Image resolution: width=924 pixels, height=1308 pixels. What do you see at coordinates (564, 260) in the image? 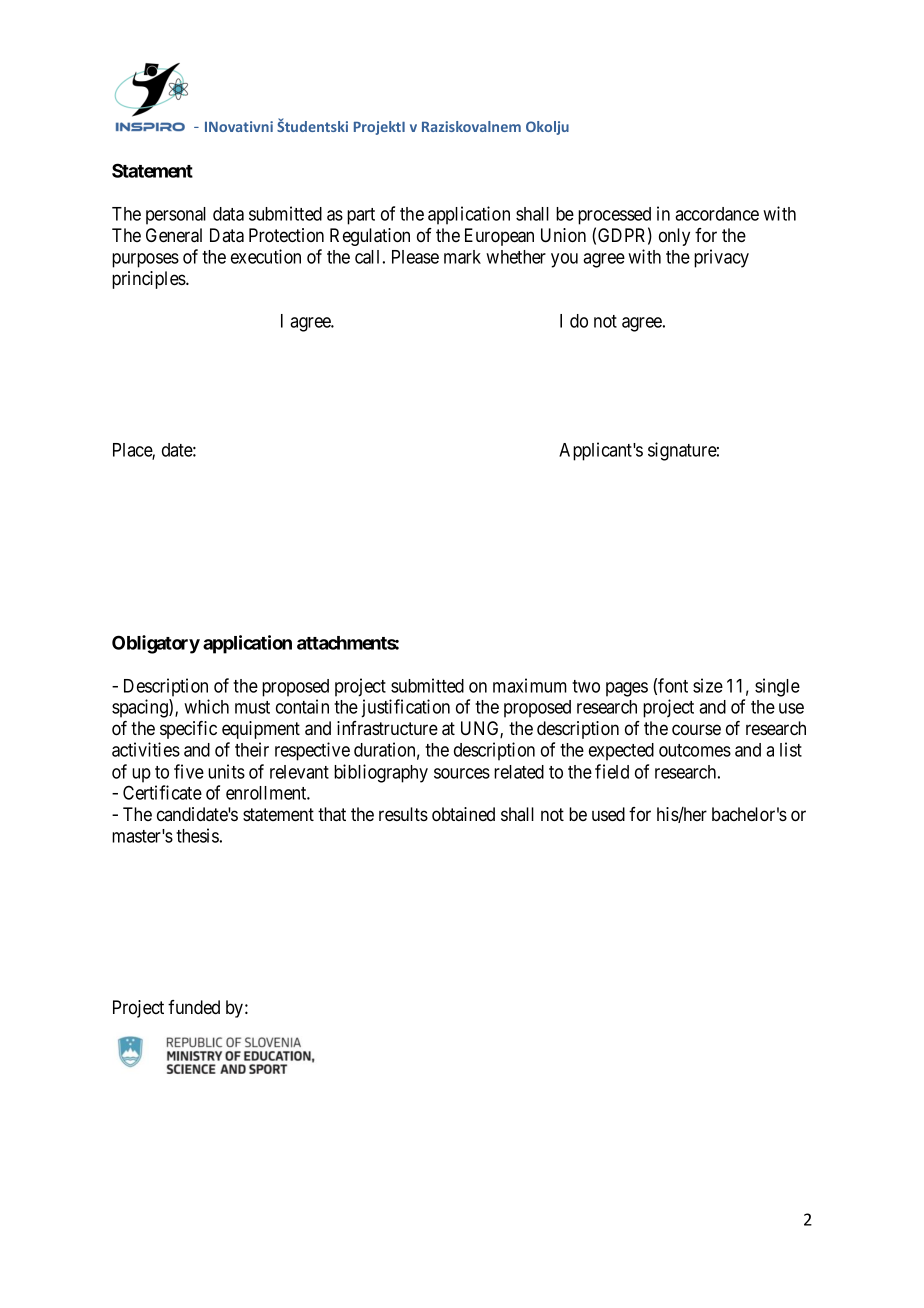
I see `you` at bounding box center [564, 260].
